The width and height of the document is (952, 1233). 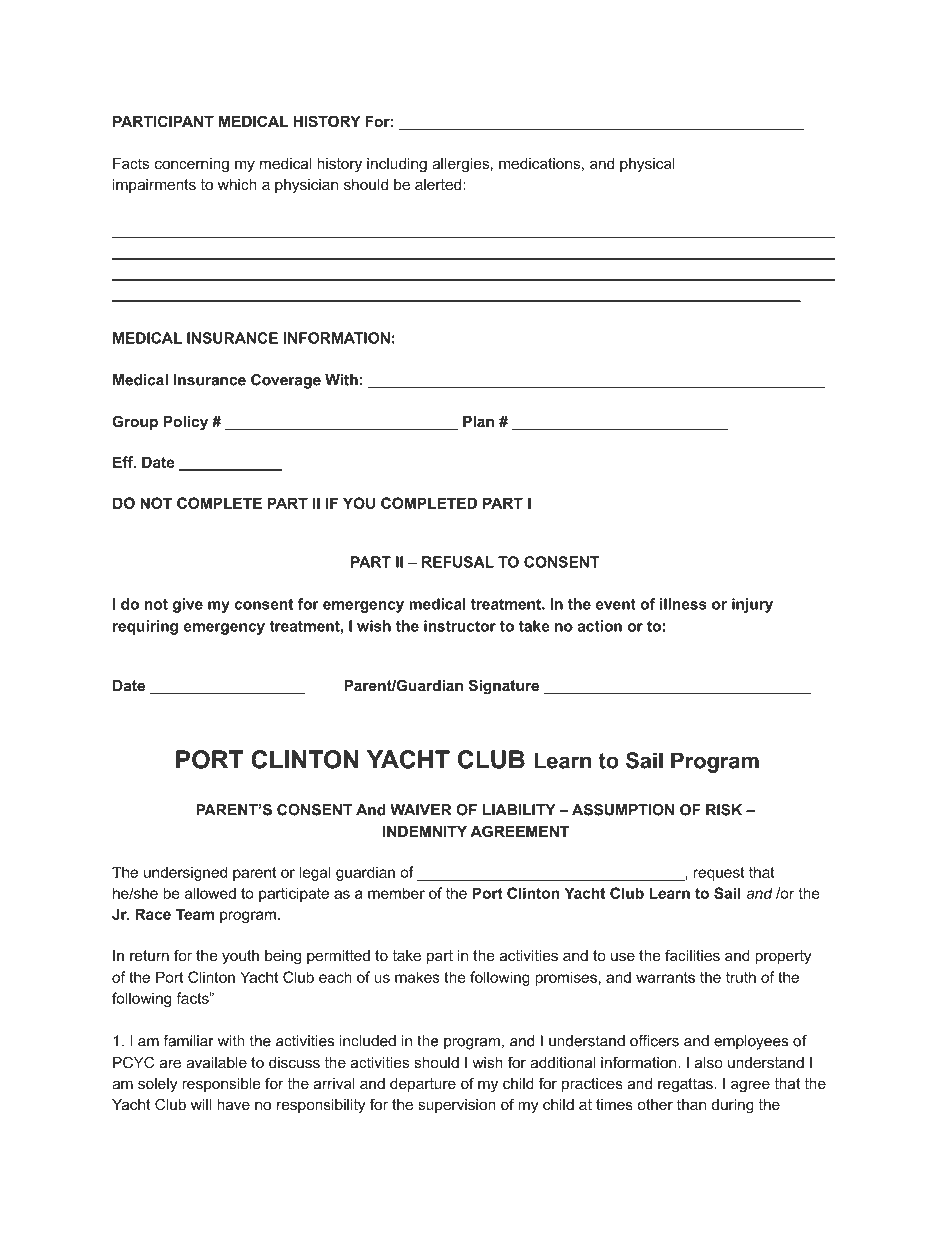 I want to click on supervision, so click(x=457, y=1106).
